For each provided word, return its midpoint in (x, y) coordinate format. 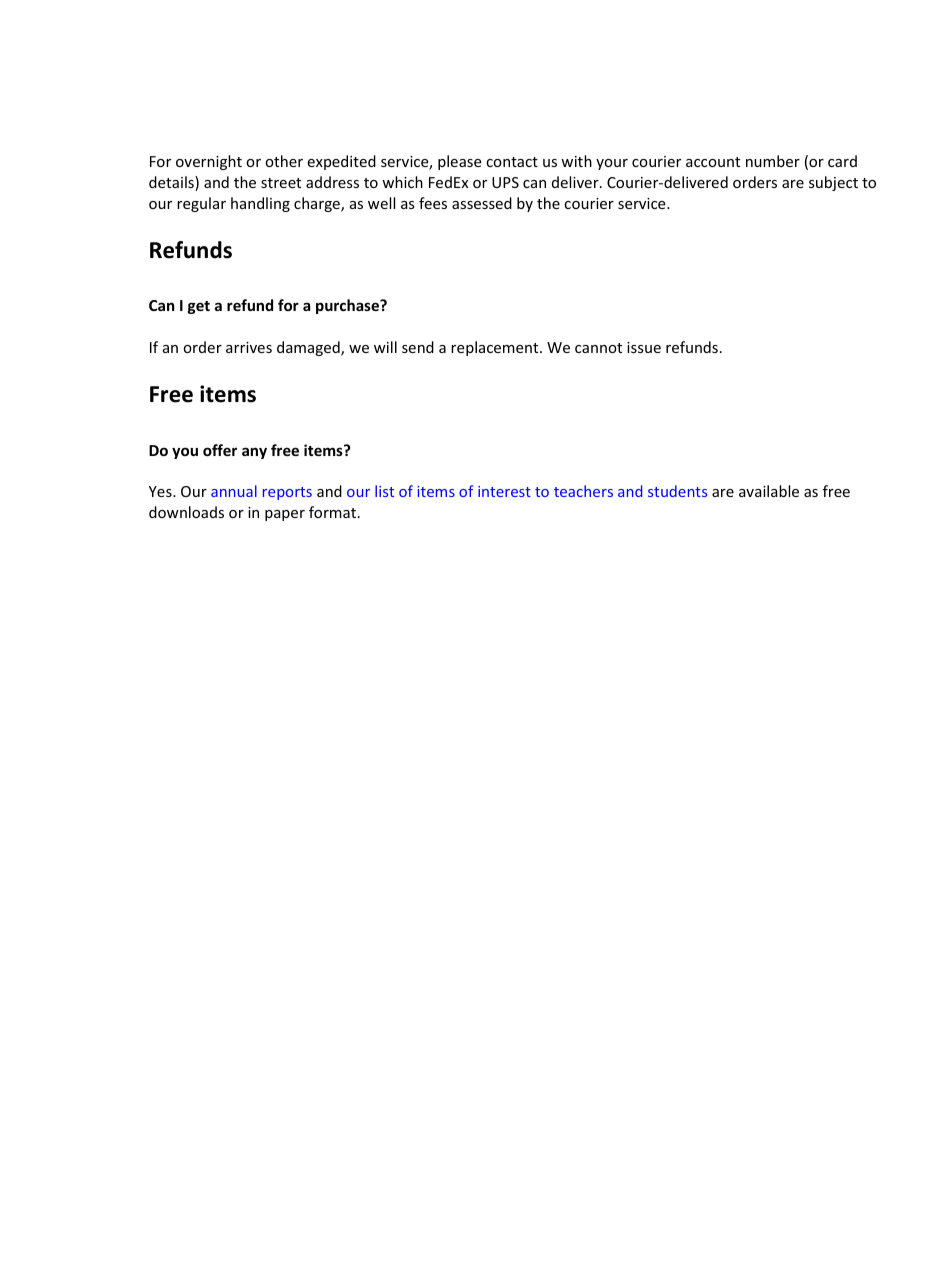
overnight (209, 162)
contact (512, 162)
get (199, 307)
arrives (249, 347)
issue (644, 347)
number (773, 161)
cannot (598, 348)
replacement (496, 348)
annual (234, 491)
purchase (349, 306)
